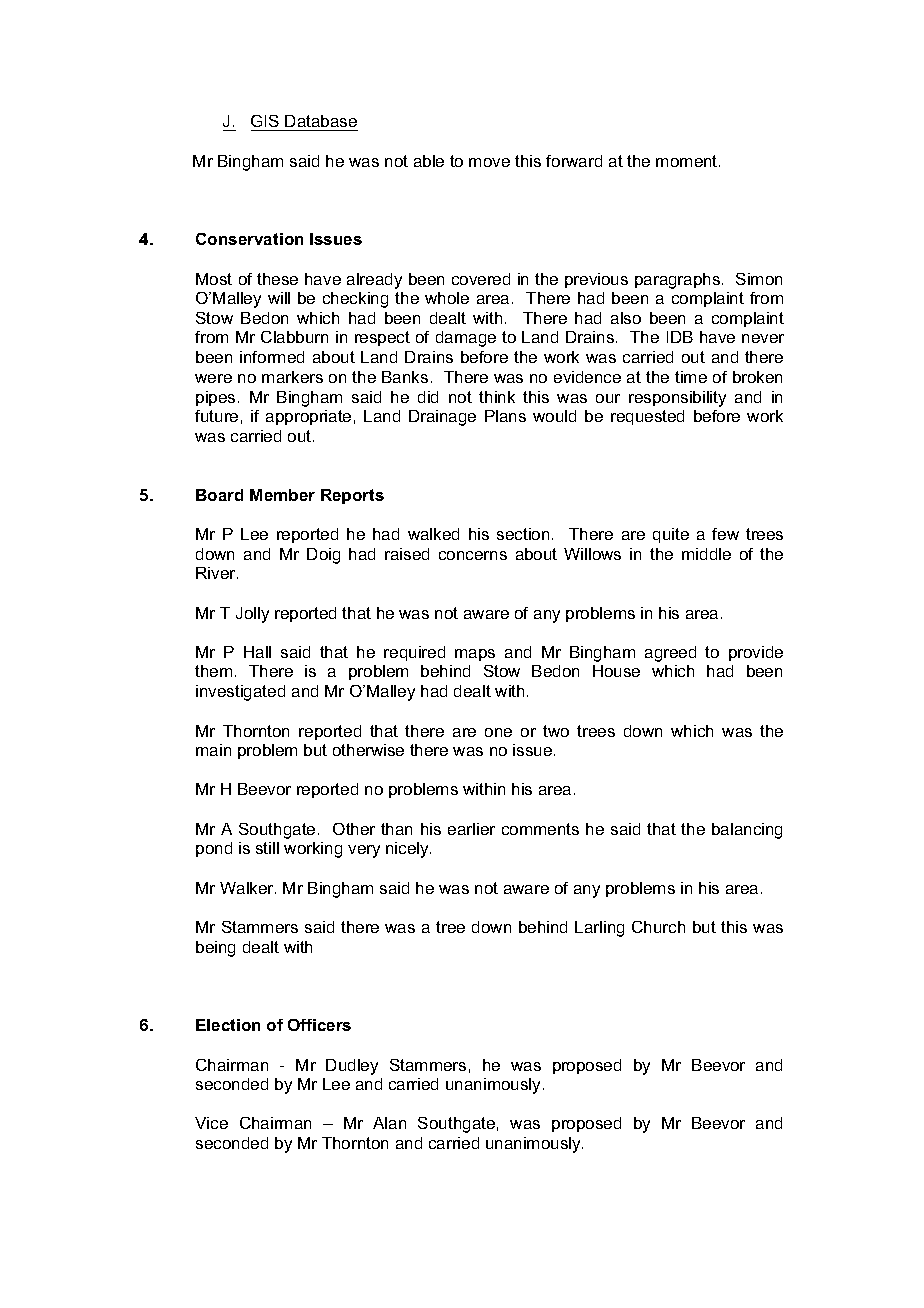  Describe the element at coordinates (475, 655) in the image. I see `maps` at that location.
